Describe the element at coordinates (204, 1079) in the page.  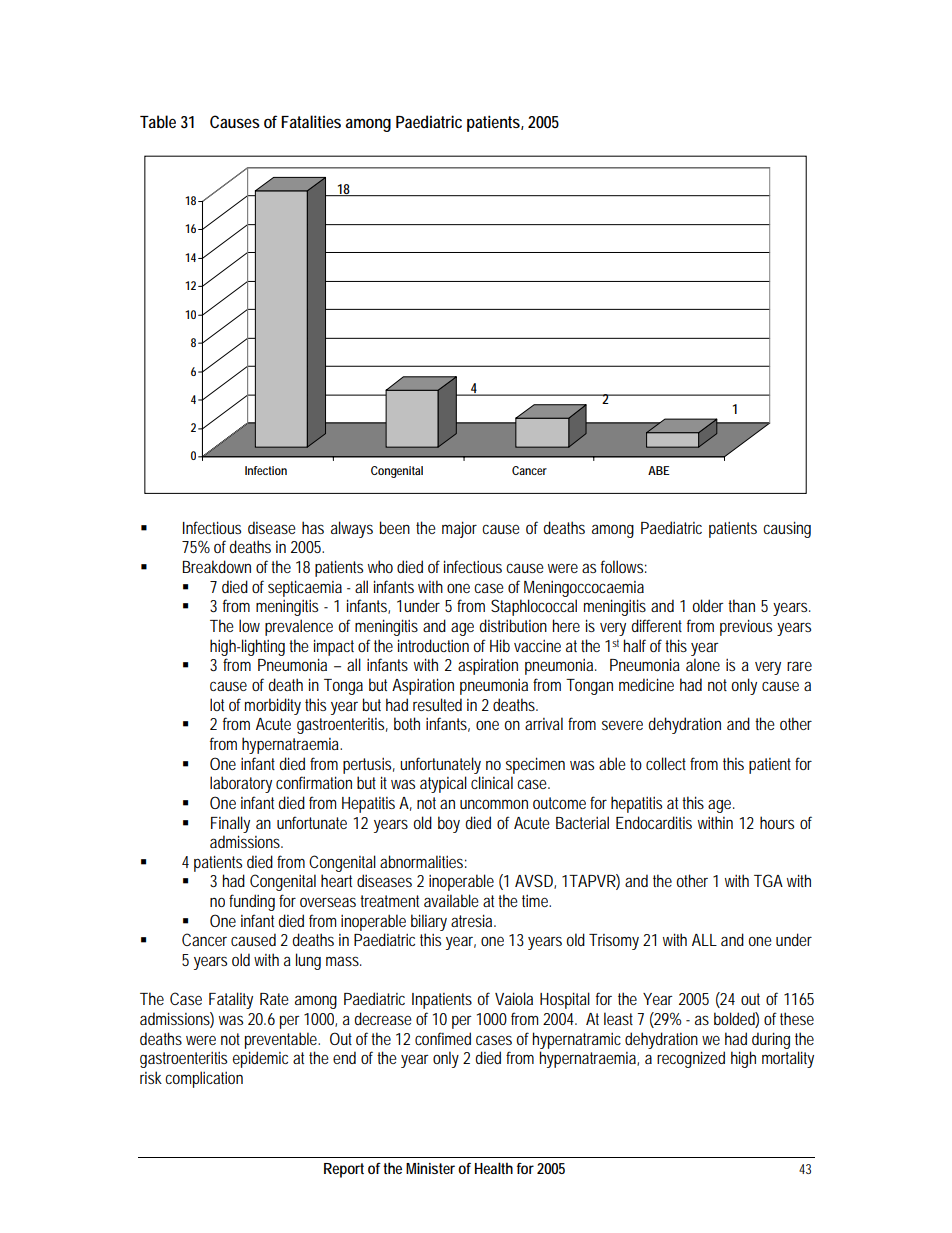
I see `complication` at that location.
